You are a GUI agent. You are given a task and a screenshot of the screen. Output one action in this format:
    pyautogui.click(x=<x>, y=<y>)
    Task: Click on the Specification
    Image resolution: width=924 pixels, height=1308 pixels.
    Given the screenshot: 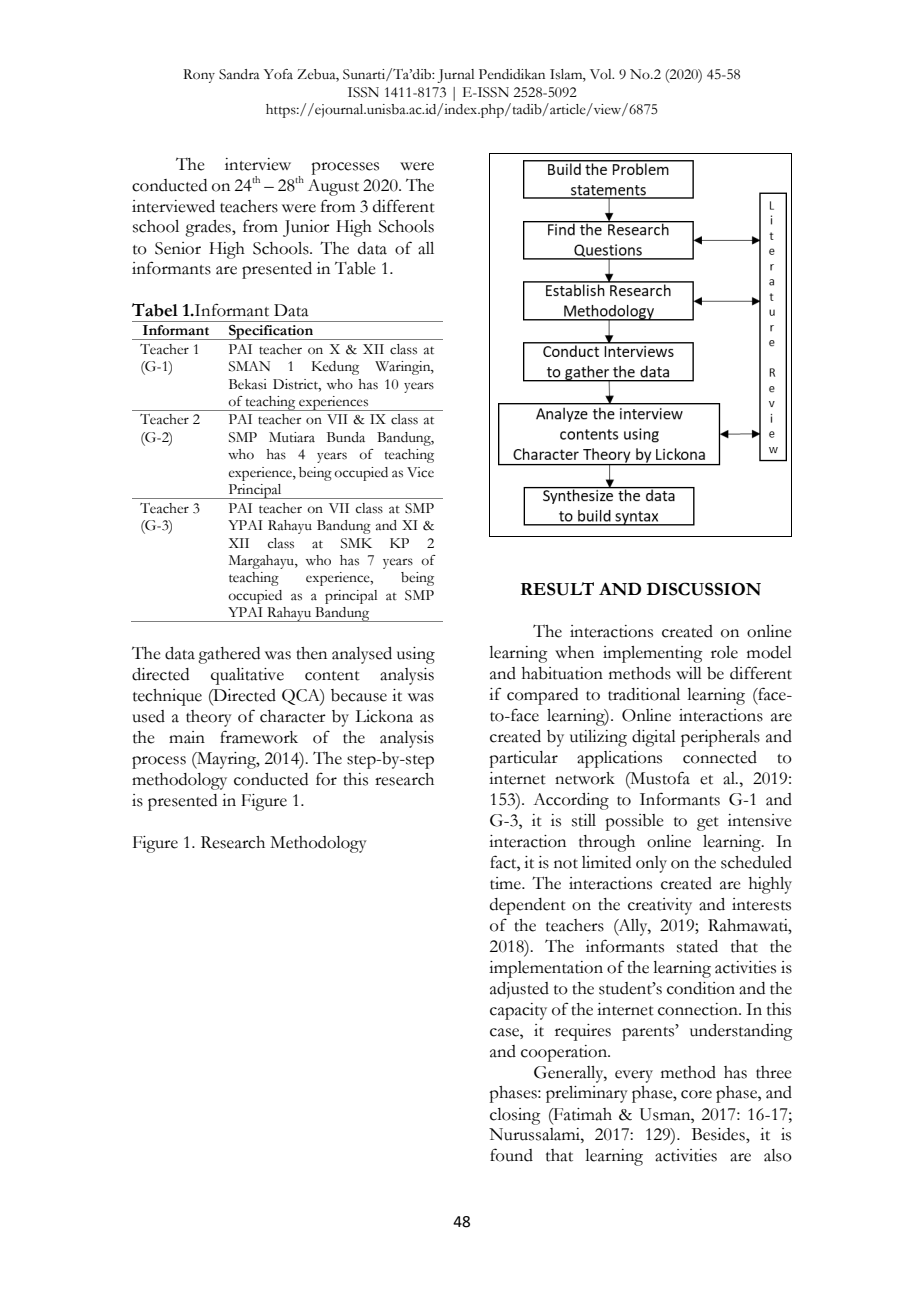 What is the action you would take?
    pyautogui.click(x=271, y=332)
